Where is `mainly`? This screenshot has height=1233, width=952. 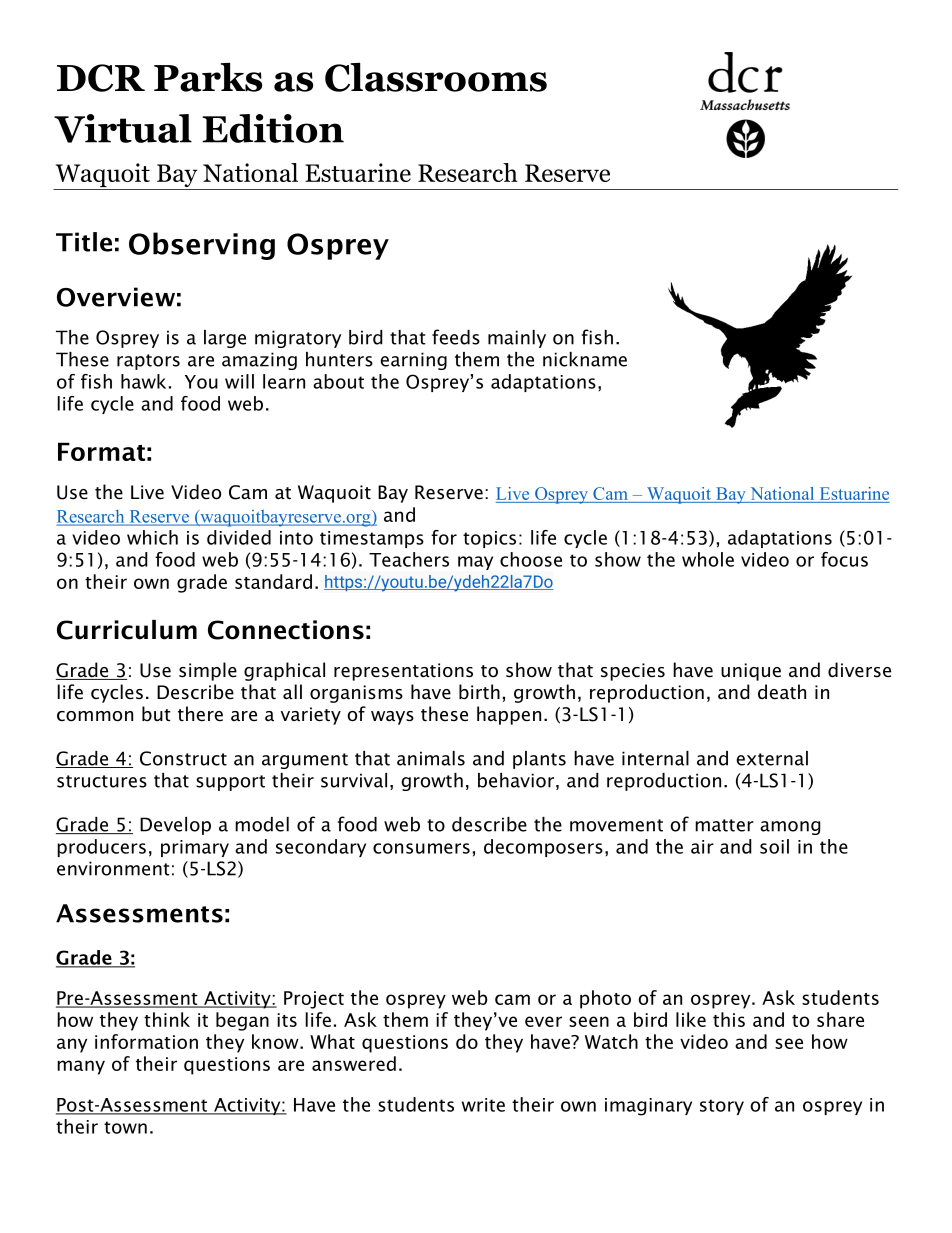
mainly is located at coordinates (517, 339).
